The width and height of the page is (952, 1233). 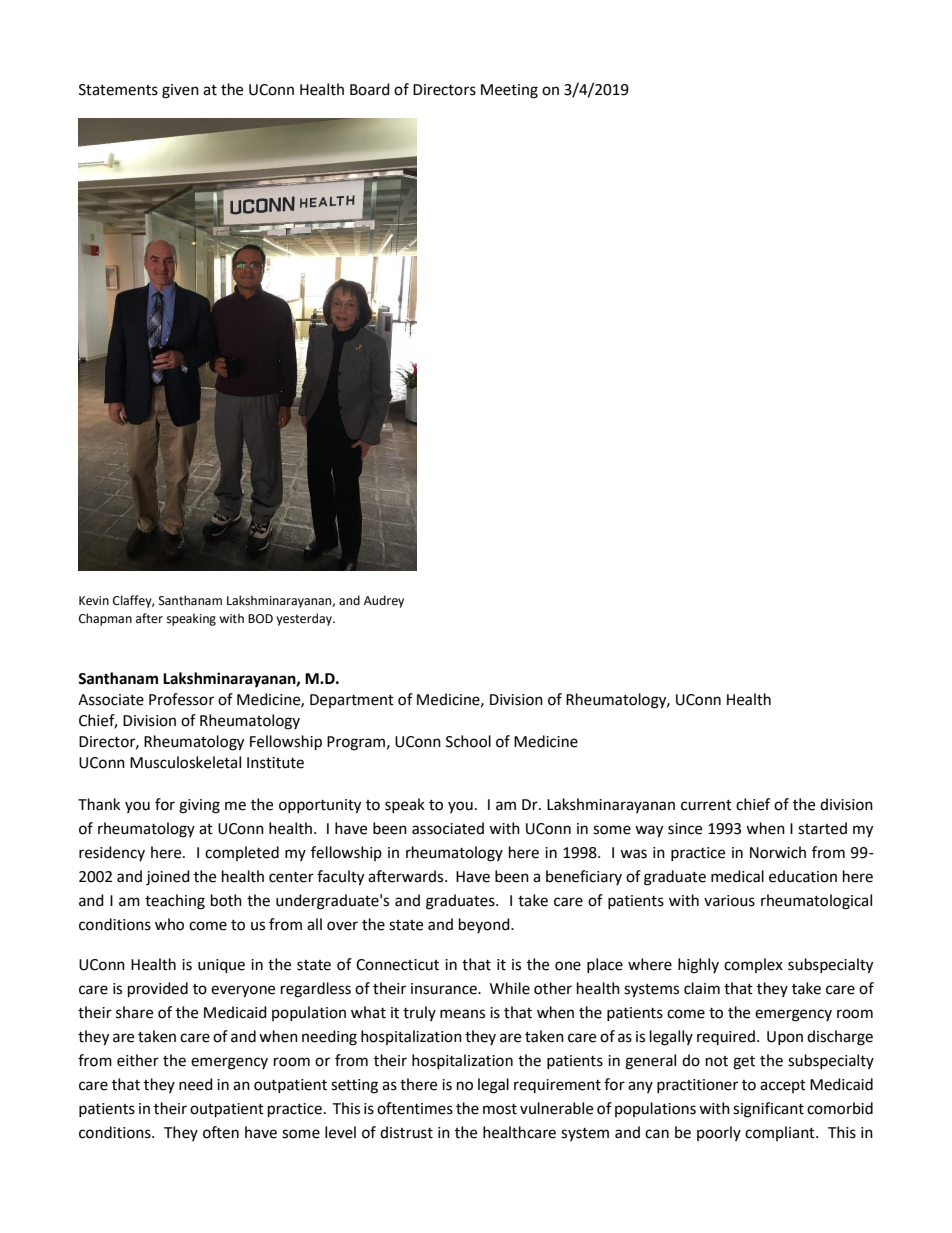 What do you see at coordinates (260, 619) in the page?
I see `BOD` at bounding box center [260, 619].
